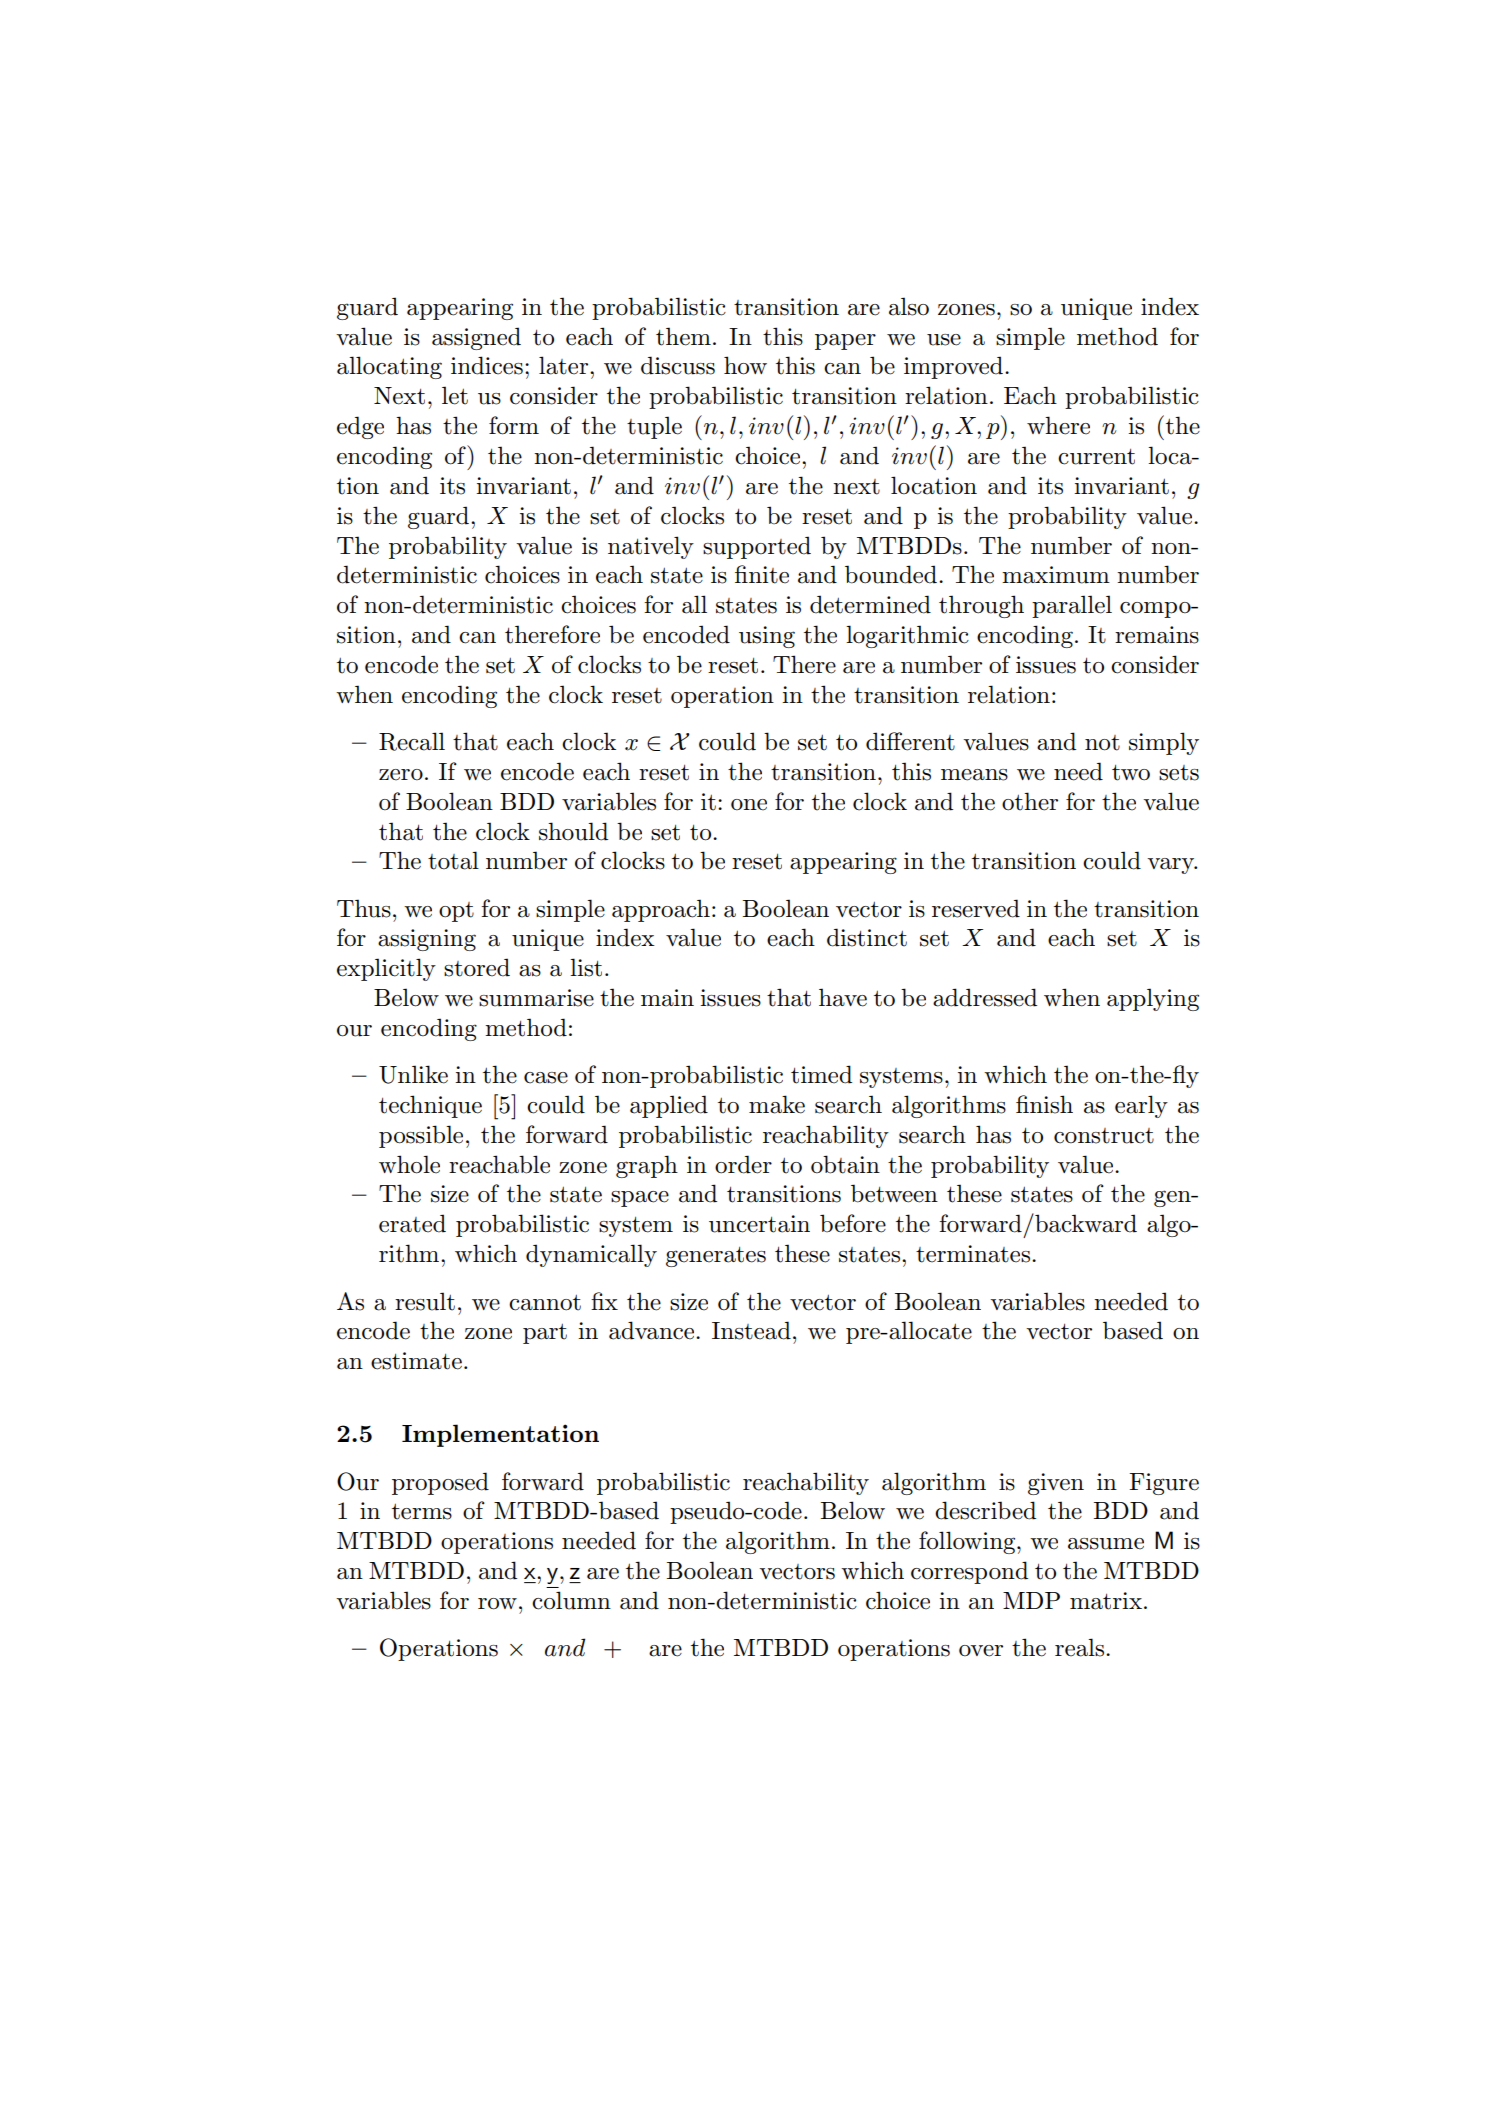 This screenshot has width=1486, height=2103. What do you see at coordinates (751, 1330) in the screenshot?
I see `Instead` at bounding box center [751, 1330].
